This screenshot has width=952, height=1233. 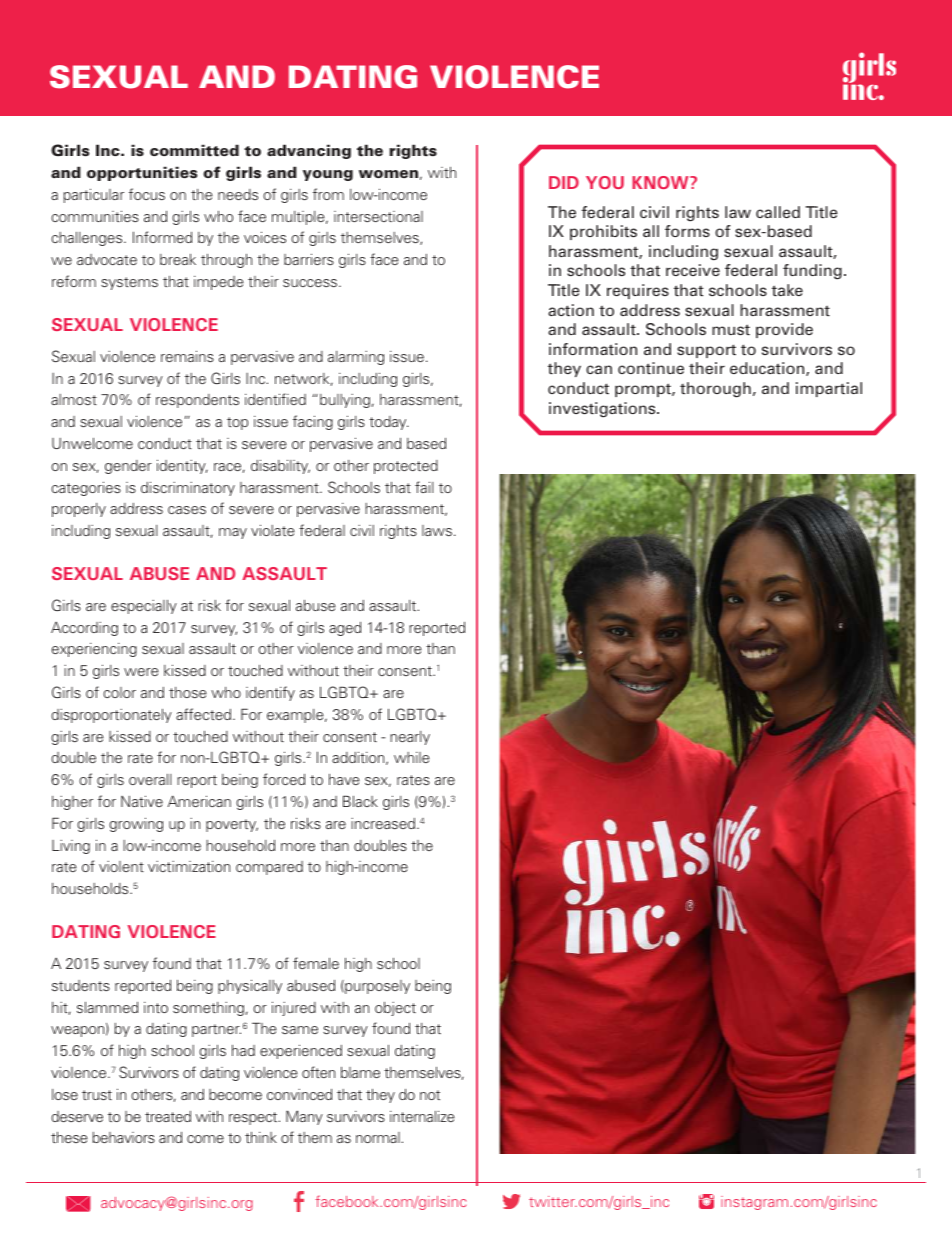 I want to click on Black, so click(x=360, y=801).
